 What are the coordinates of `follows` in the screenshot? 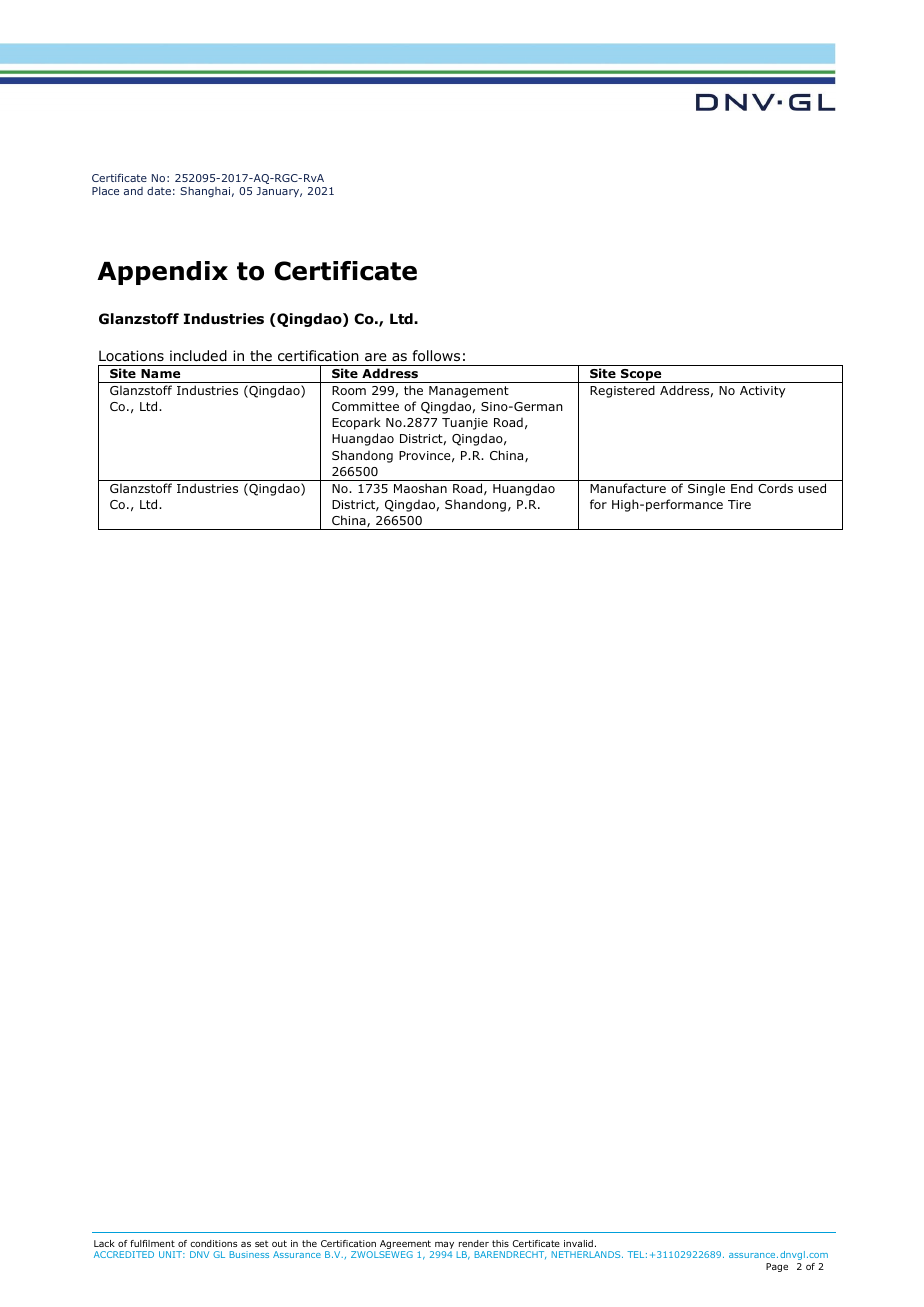 It's located at (436, 356).
